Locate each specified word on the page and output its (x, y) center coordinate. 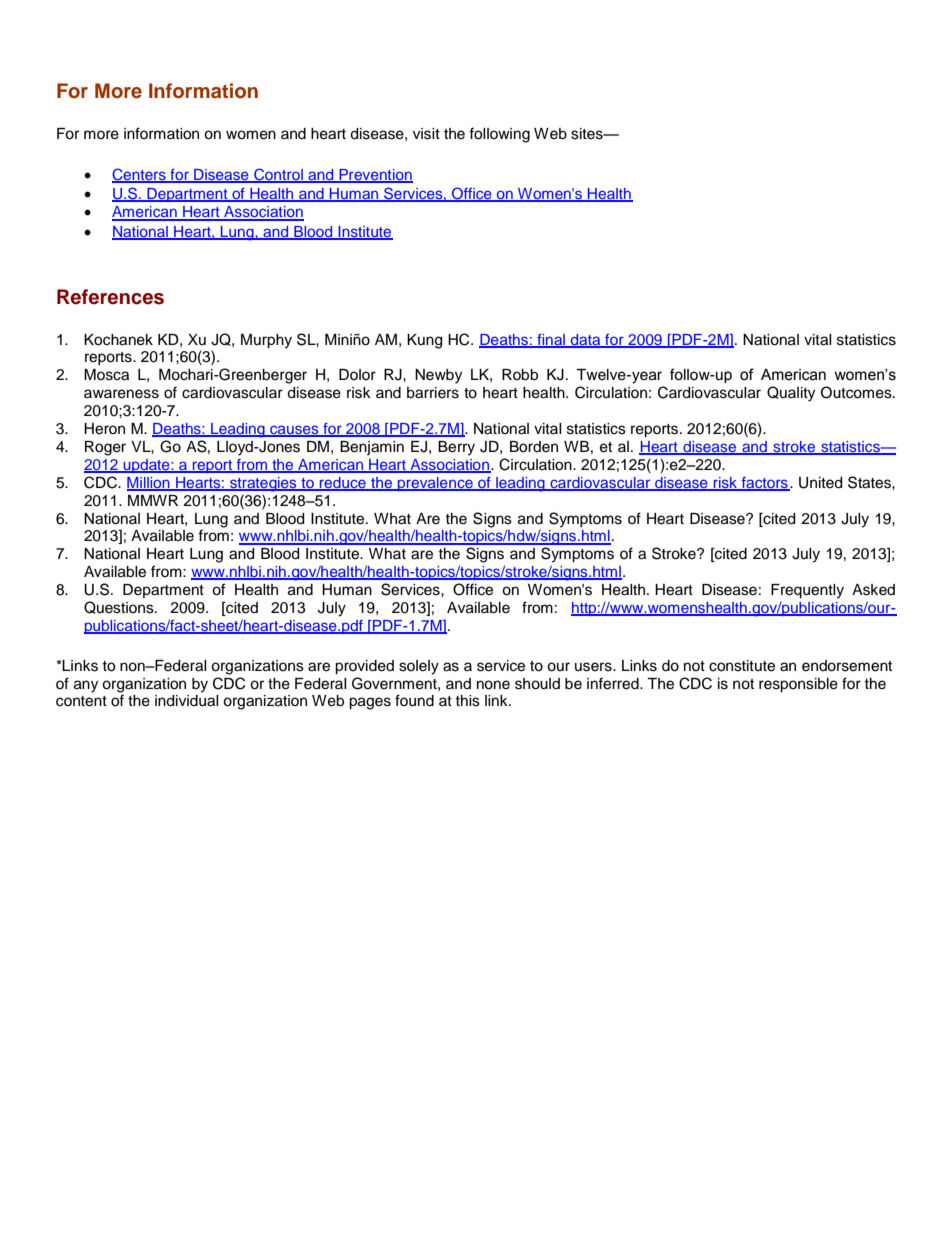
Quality (791, 394)
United (820, 483)
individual (187, 701)
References (110, 297)
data (586, 340)
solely (419, 667)
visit (426, 134)
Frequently (807, 591)
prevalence (435, 484)
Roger (105, 448)
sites (588, 134)
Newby (438, 376)
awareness (121, 394)
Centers (140, 175)
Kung (424, 341)
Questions (120, 607)
